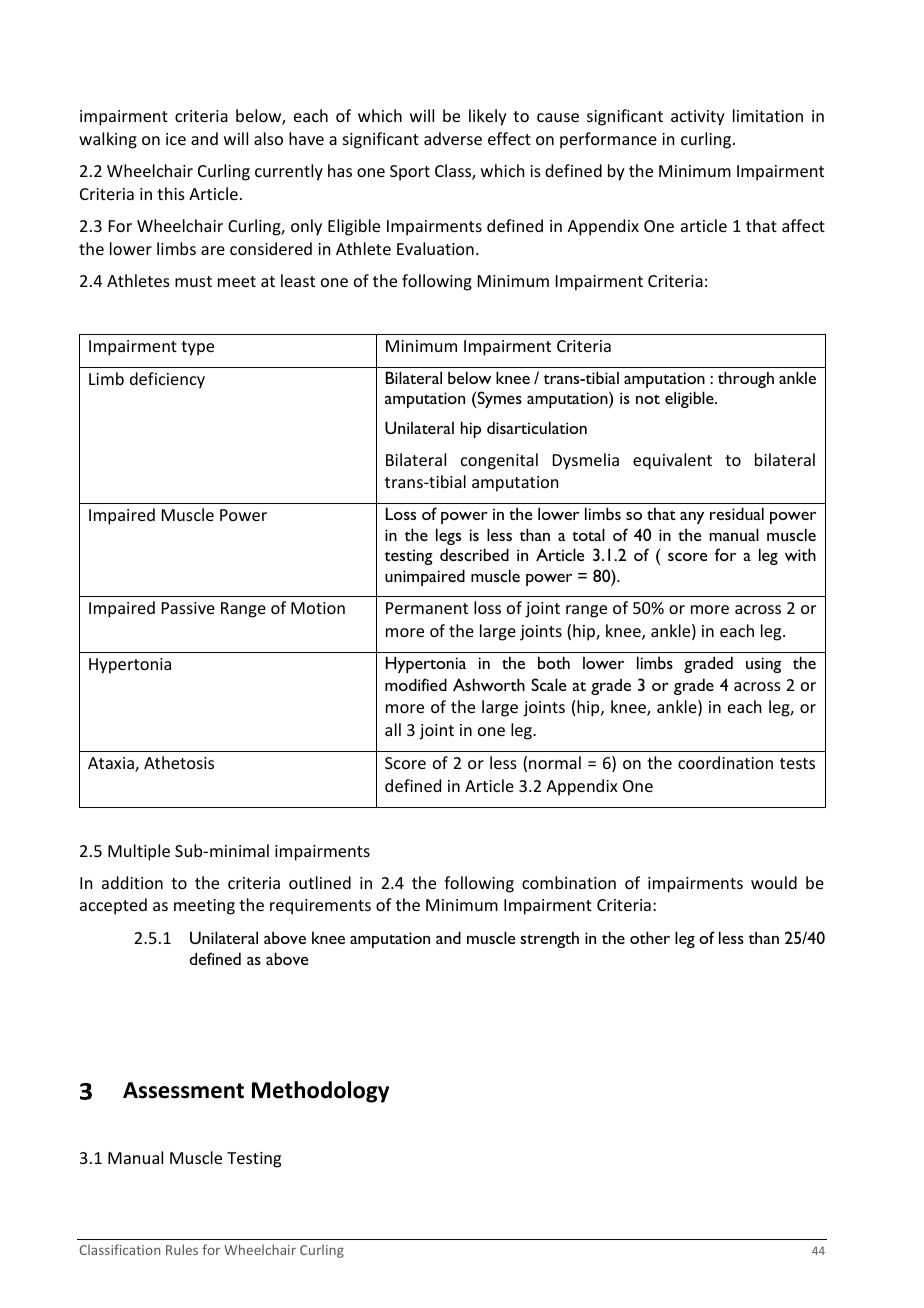  I want to click on combination, so click(569, 882).
